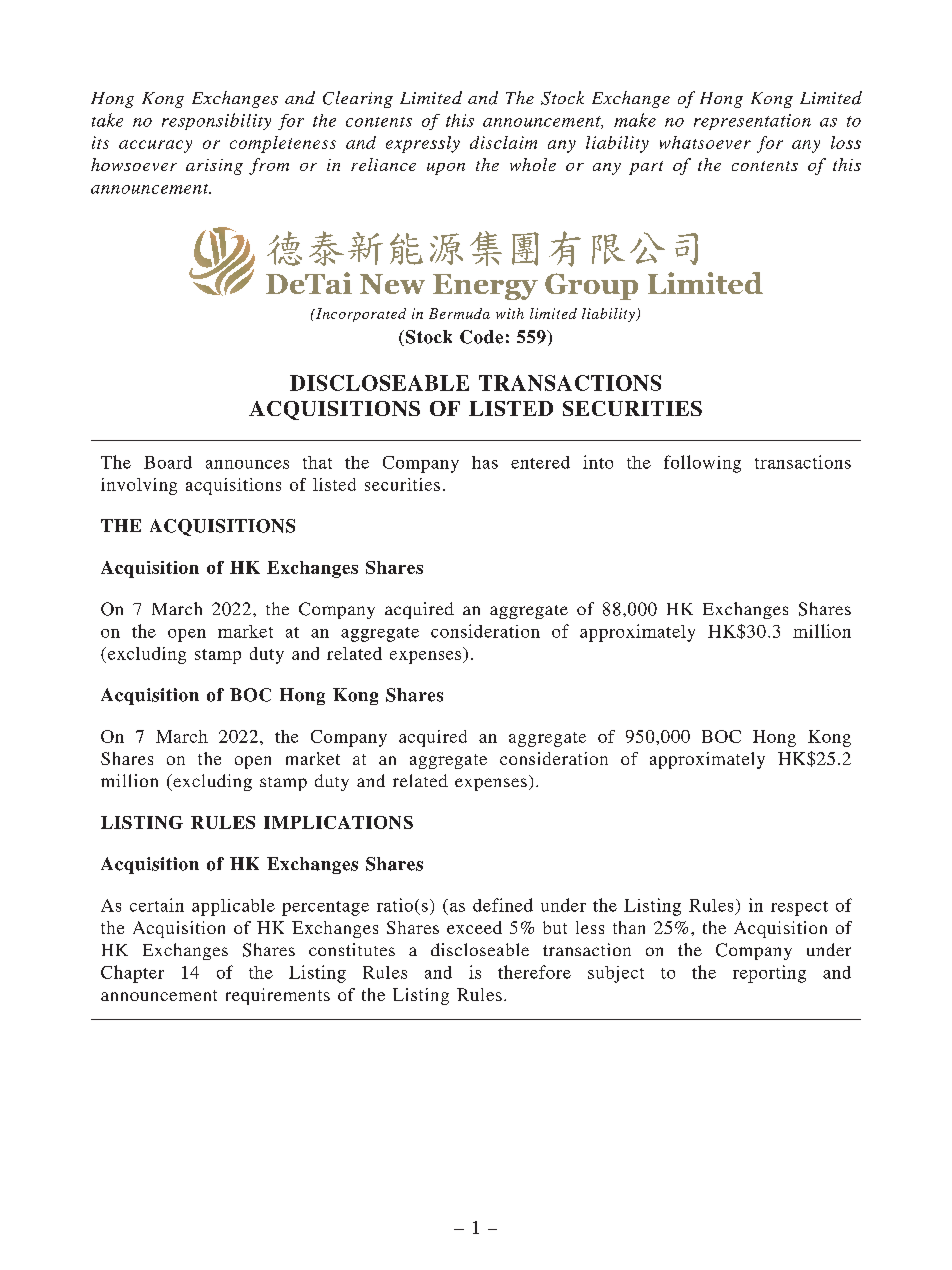 The image size is (952, 1270). Describe the element at coordinates (702, 464) in the screenshot. I see `following` at that location.
